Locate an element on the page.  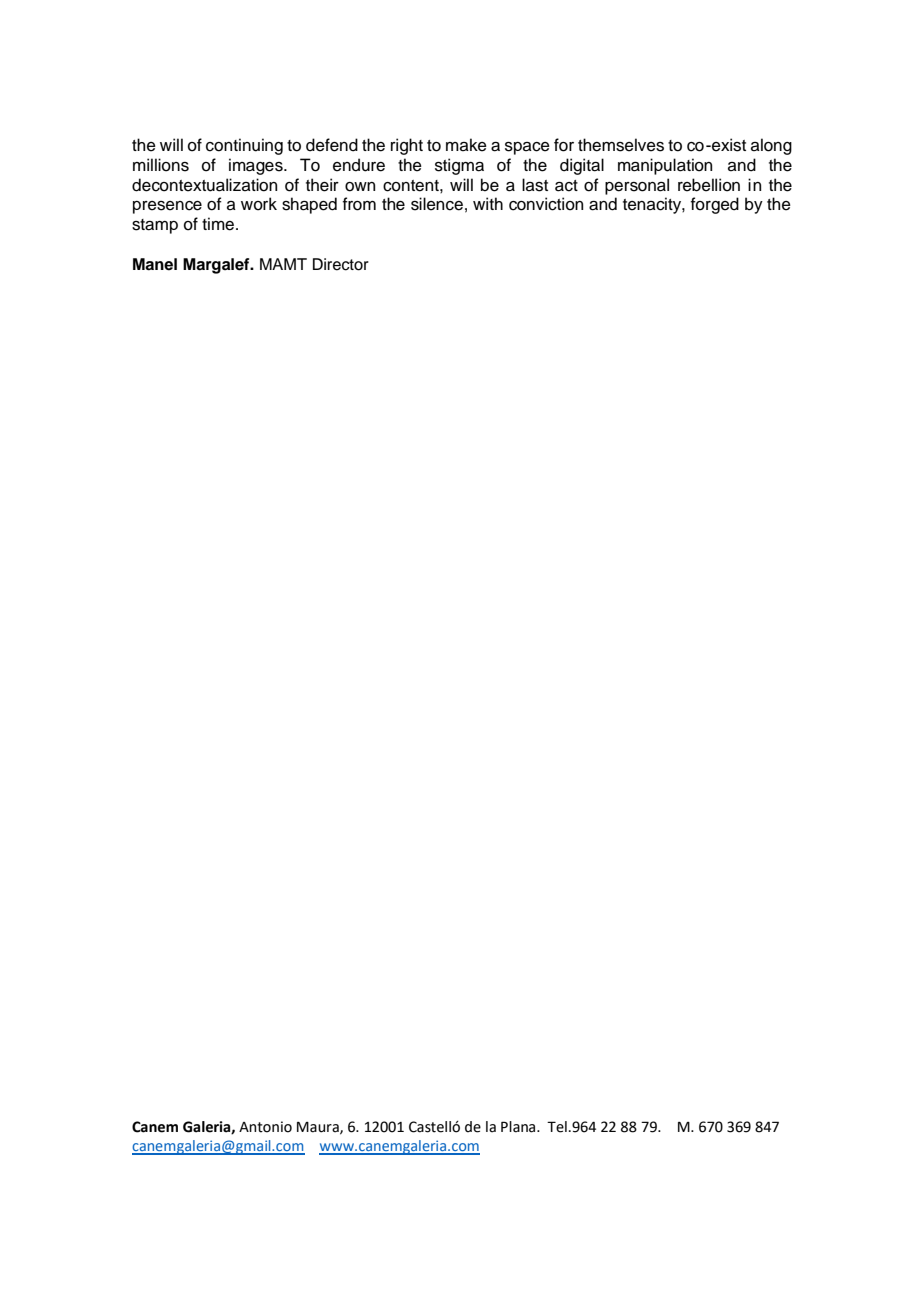
silence is located at coordinates (437, 204).
